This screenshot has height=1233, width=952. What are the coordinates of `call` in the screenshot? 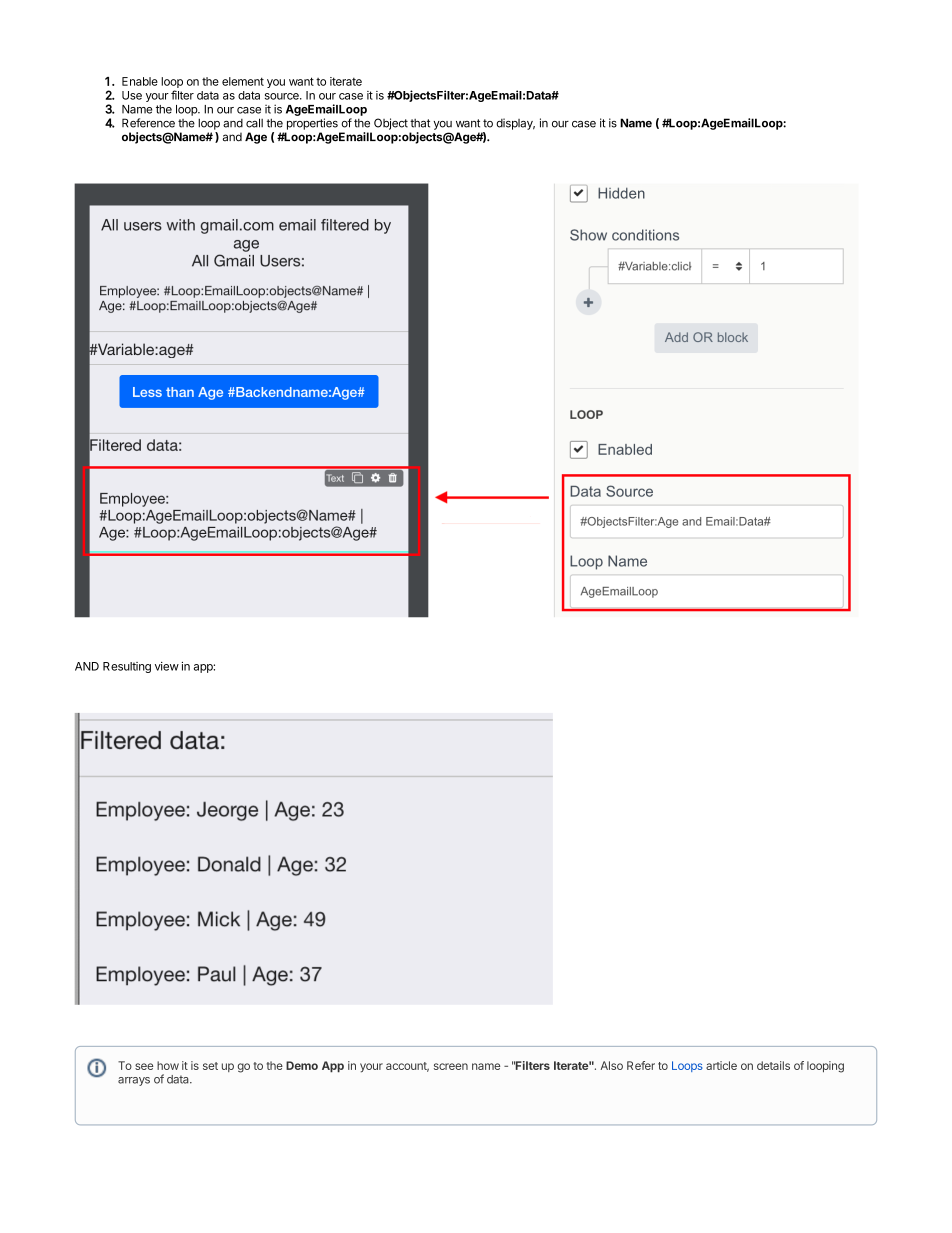 It's located at (254, 123).
